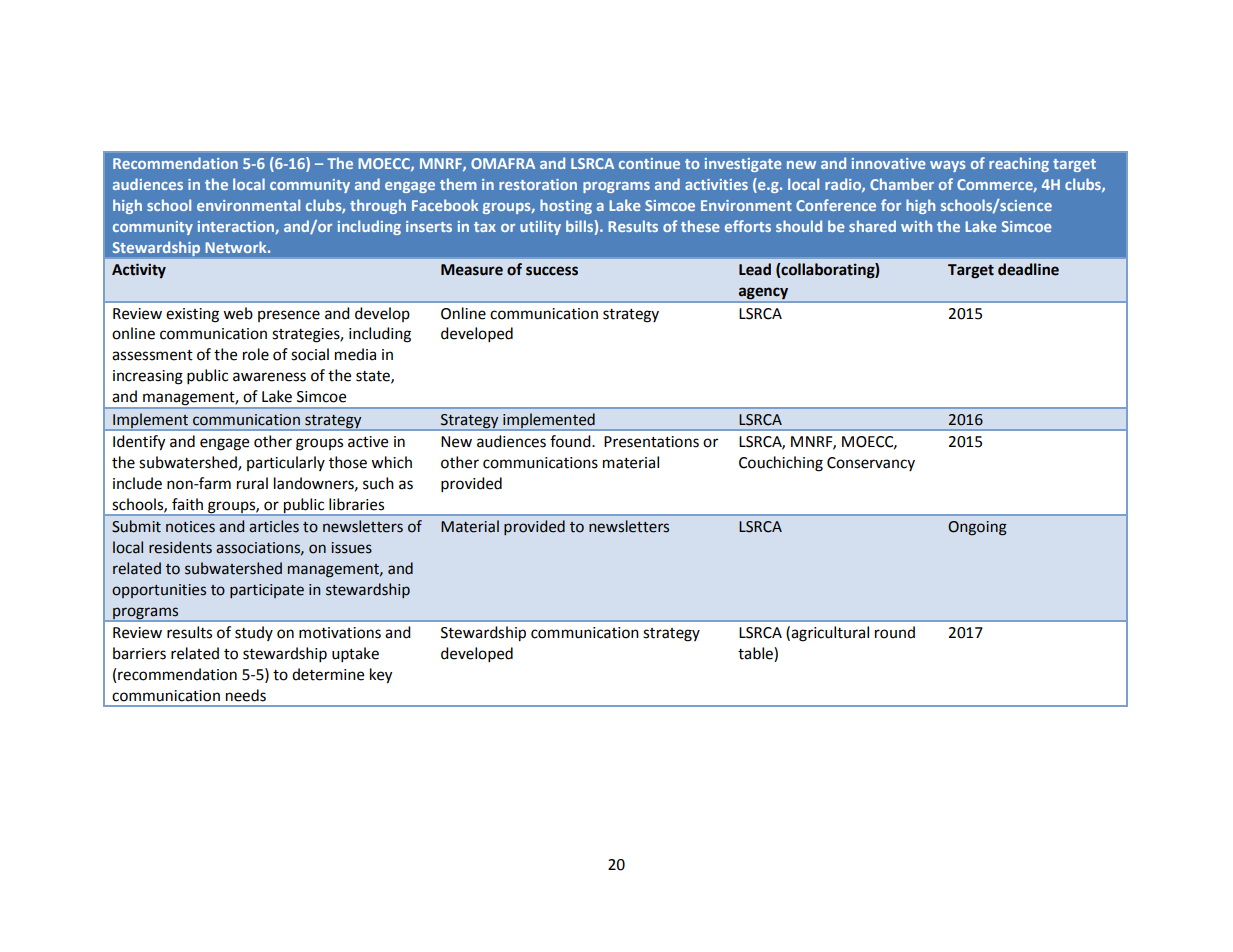  I want to click on needs, so click(246, 695).
